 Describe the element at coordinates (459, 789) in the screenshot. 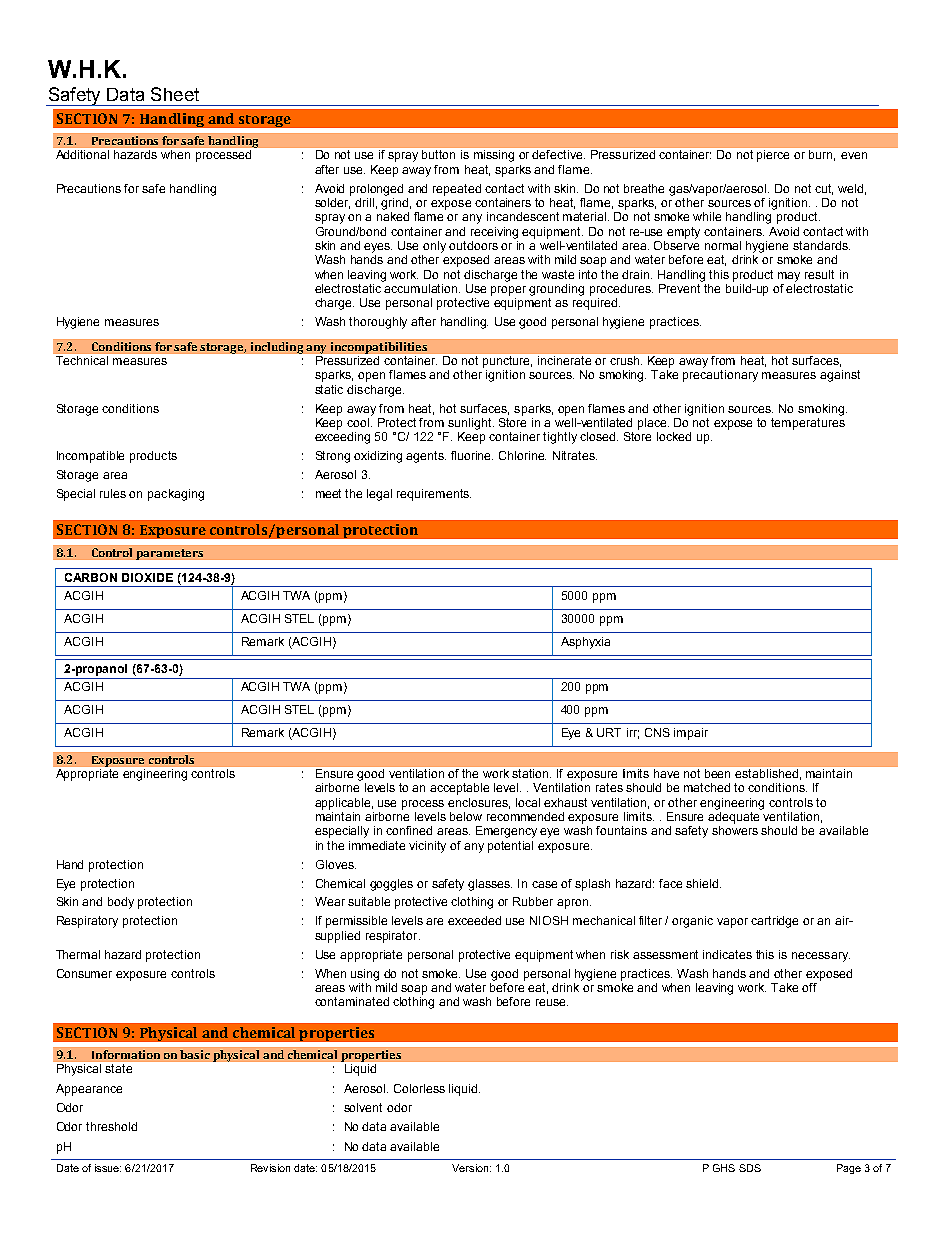

I see `acceptable` at that location.
